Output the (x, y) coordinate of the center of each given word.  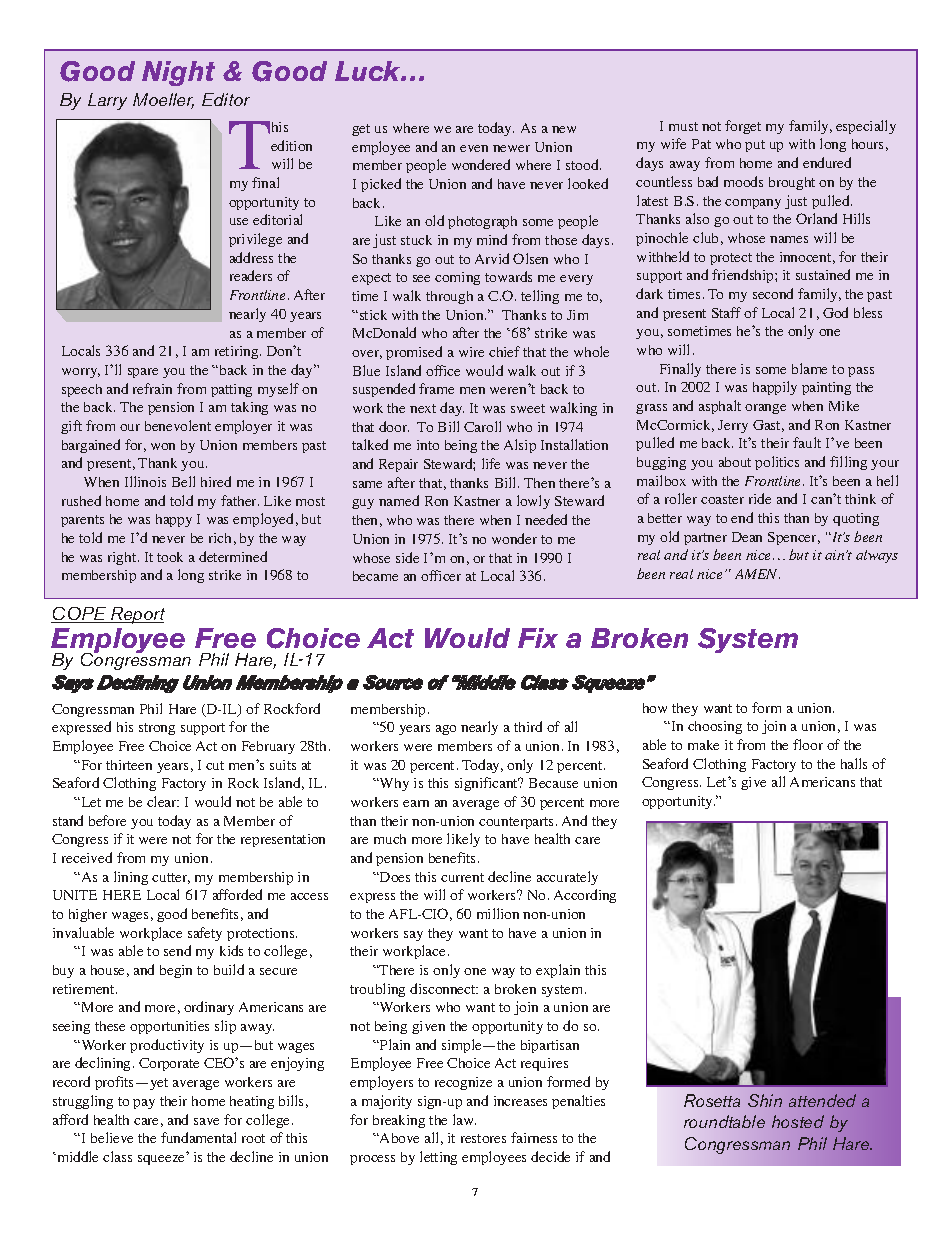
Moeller (163, 101)
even (474, 148)
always (877, 556)
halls (854, 763)
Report (137, 615)
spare (143, 373)
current (462, 877)
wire (471, 352)
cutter (171, 878)
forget (743, 127)
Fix (538, 638)
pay (144, 1104)
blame (809, 368)
